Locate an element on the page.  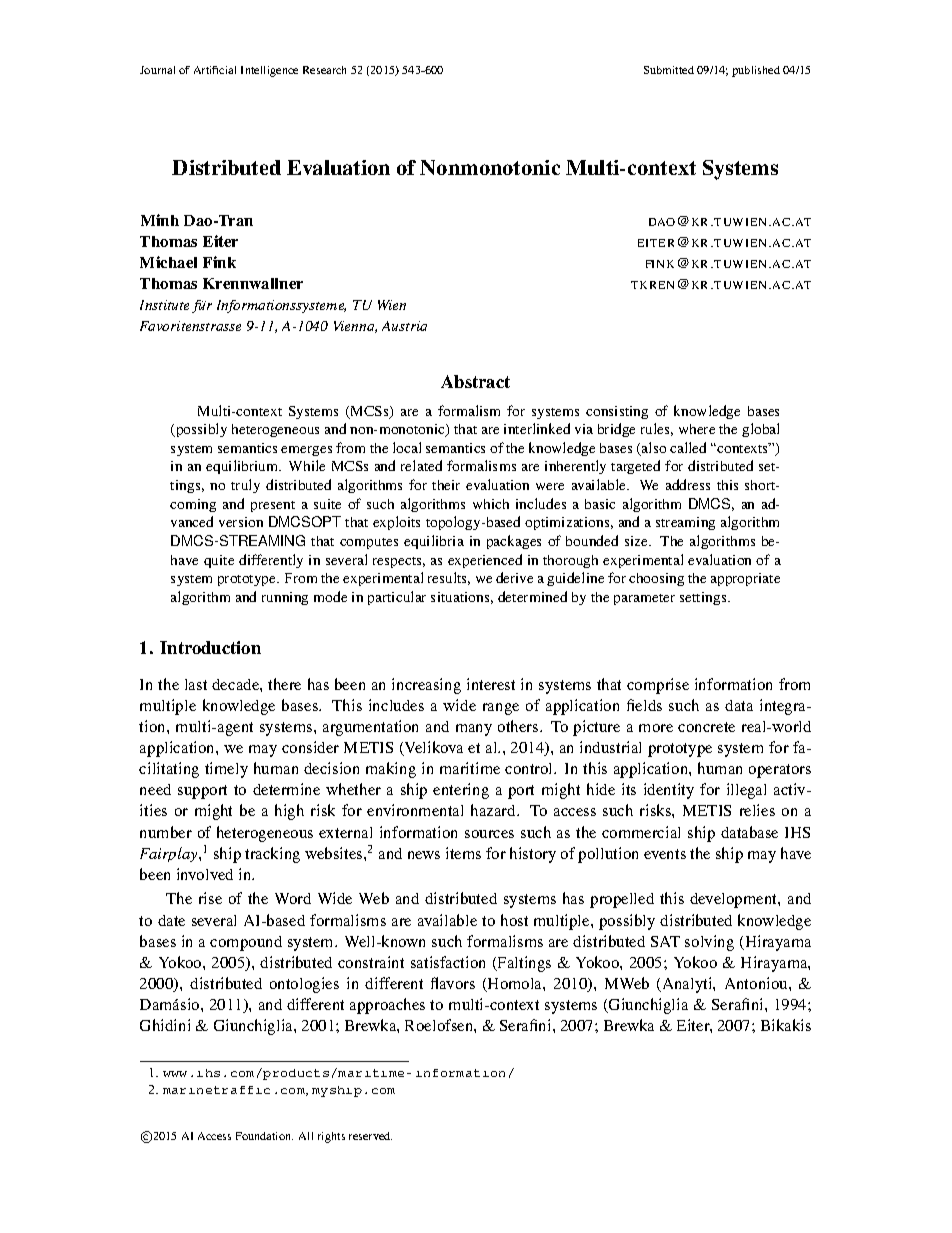
appropriate is located at coordinates (745, 579).
